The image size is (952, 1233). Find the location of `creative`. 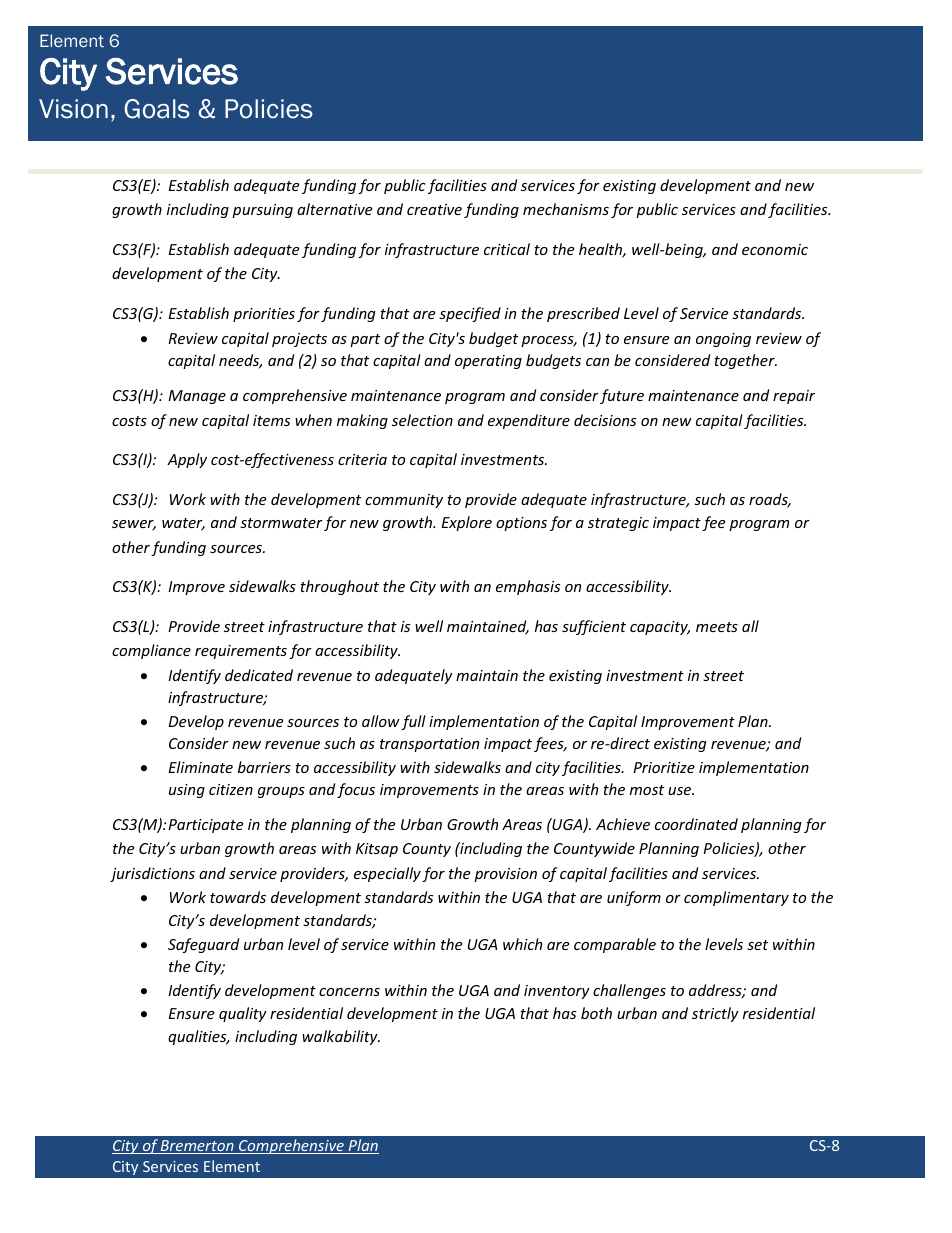

creative is located at coordinates (434, 209).
